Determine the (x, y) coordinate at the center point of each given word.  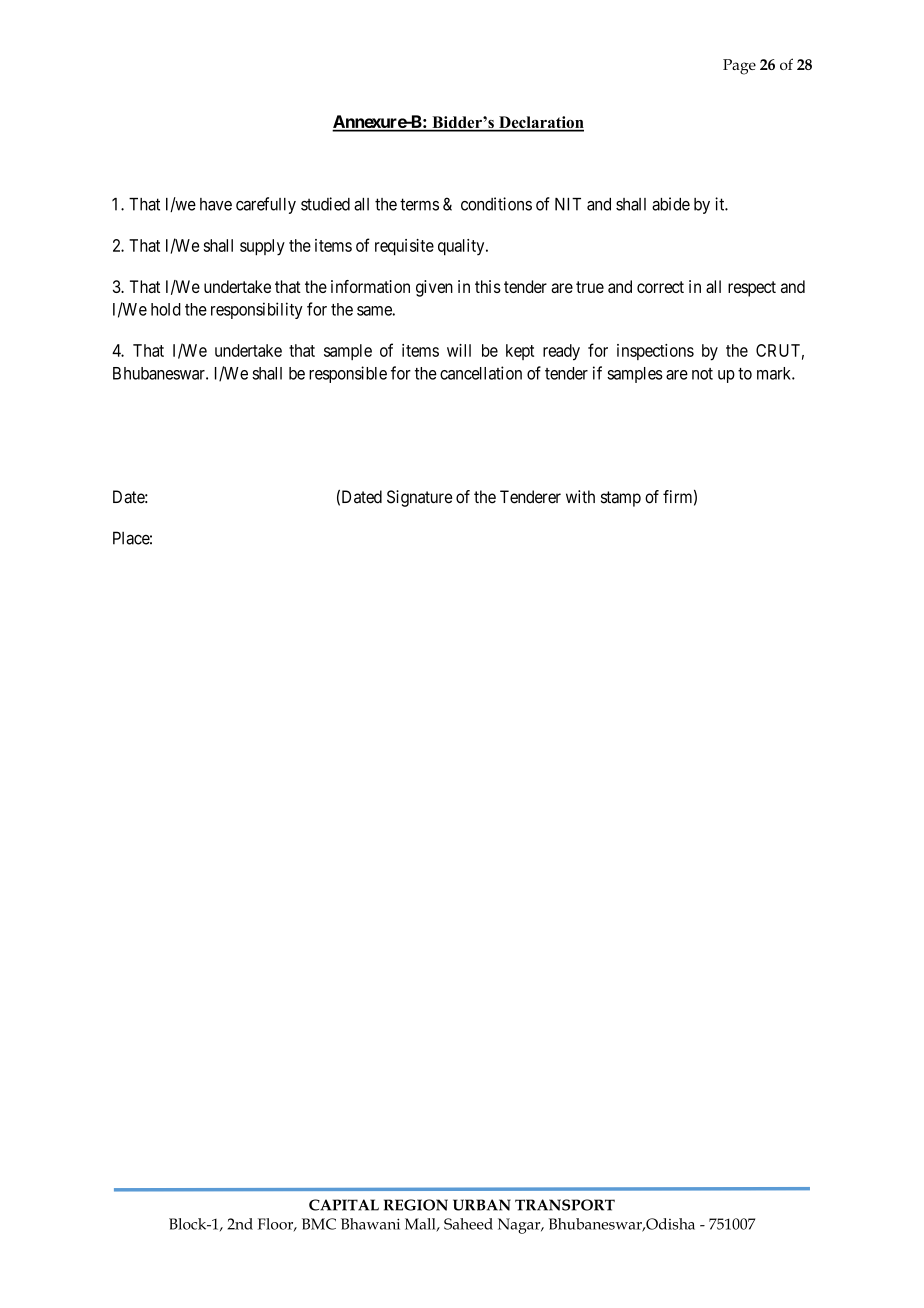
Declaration (540, 123)
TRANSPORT (565, 1205)
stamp (621, 499)
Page (739, 67)
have (216, 204)
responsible (348, 374)
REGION (416, 1205)
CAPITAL (344, 1205)
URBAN (482, 1205)
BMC (319, 1224)
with (580, 496)
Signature (419, 498)
